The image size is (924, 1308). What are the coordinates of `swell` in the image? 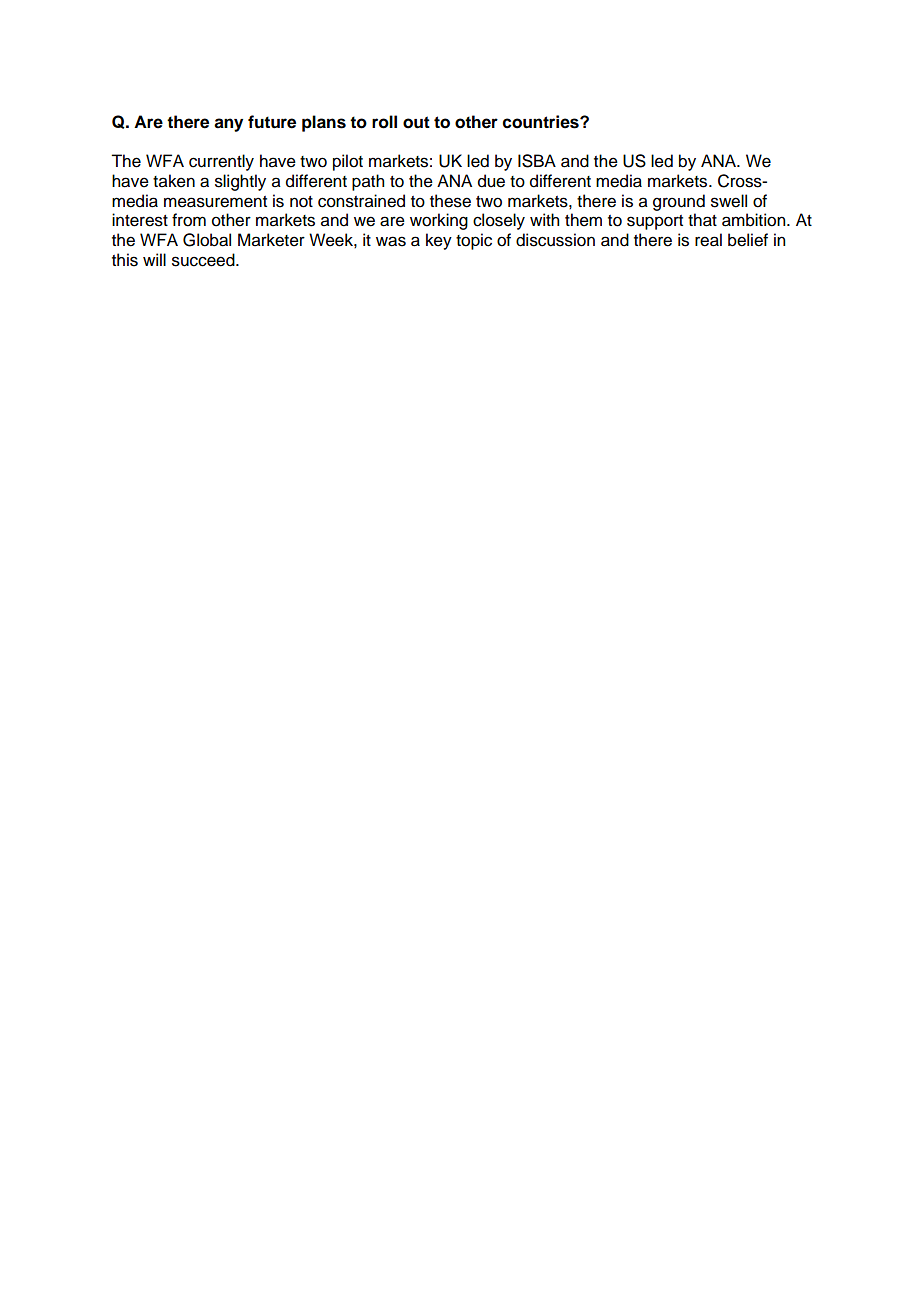 It's located at (729, 201).
